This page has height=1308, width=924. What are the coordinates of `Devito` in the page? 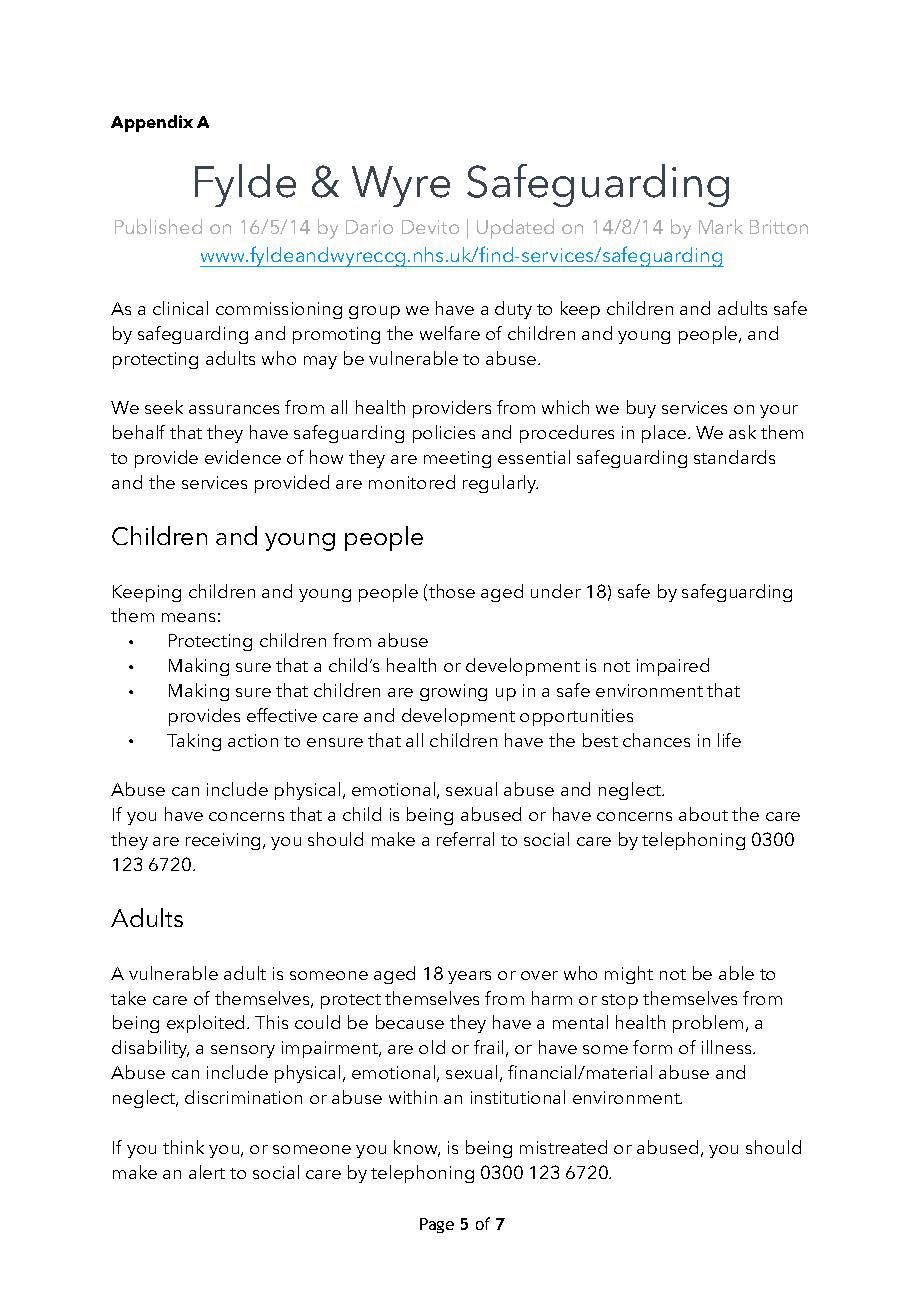 It's located at (430, 227).
